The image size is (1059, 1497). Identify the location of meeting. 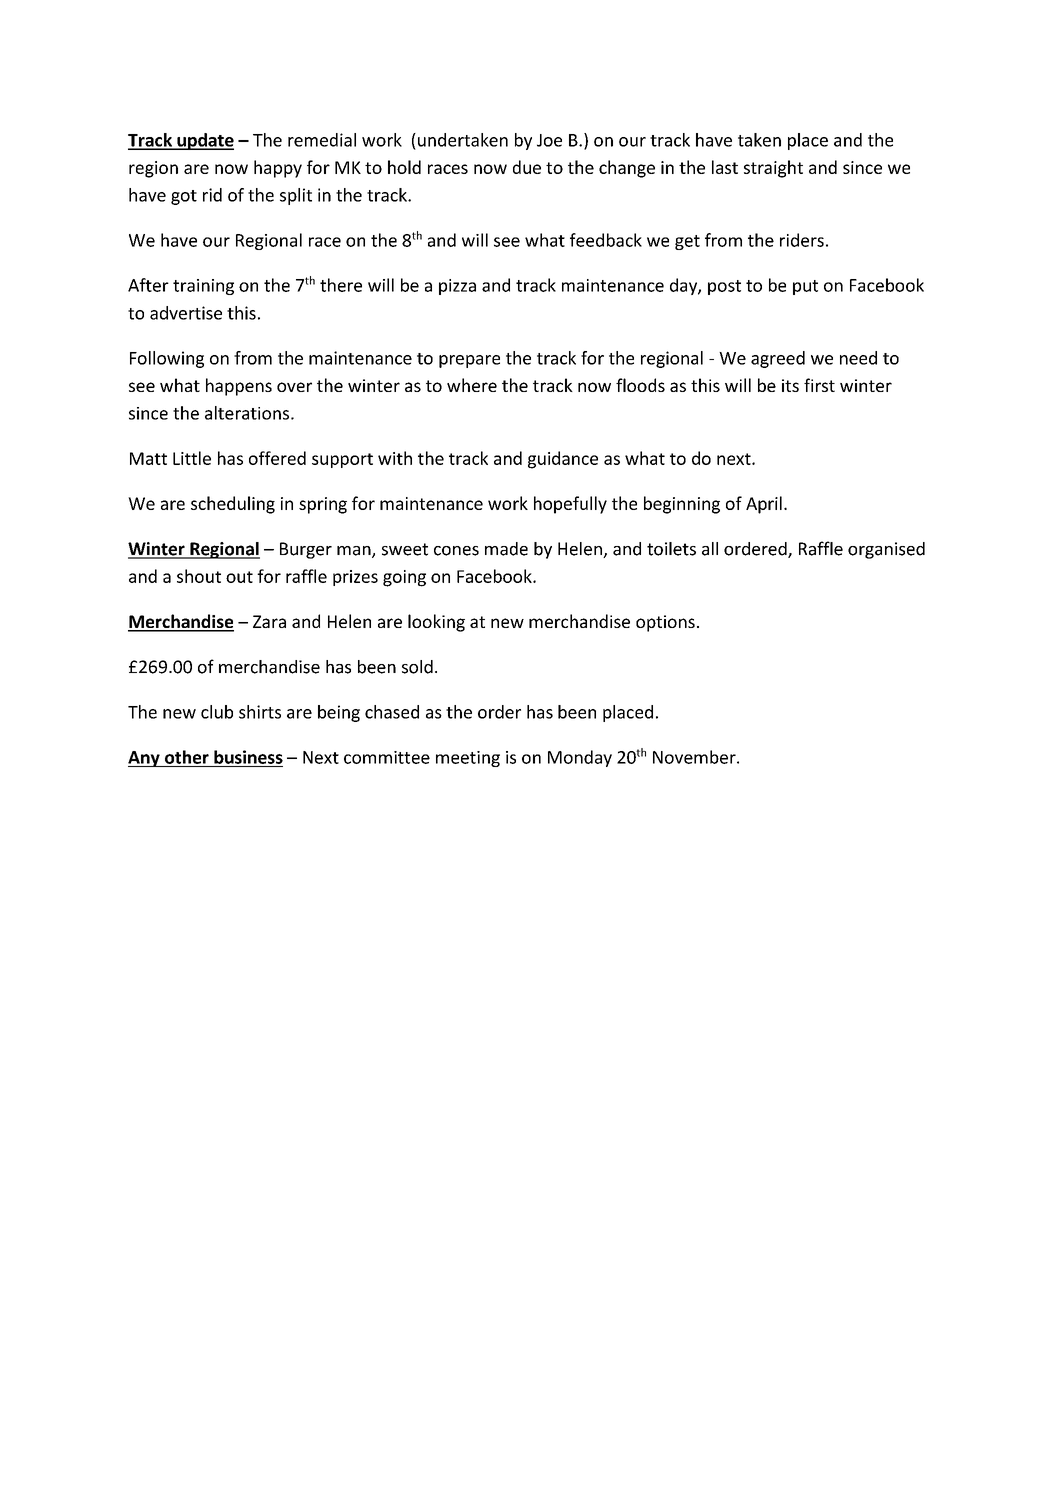
(468, 759).
